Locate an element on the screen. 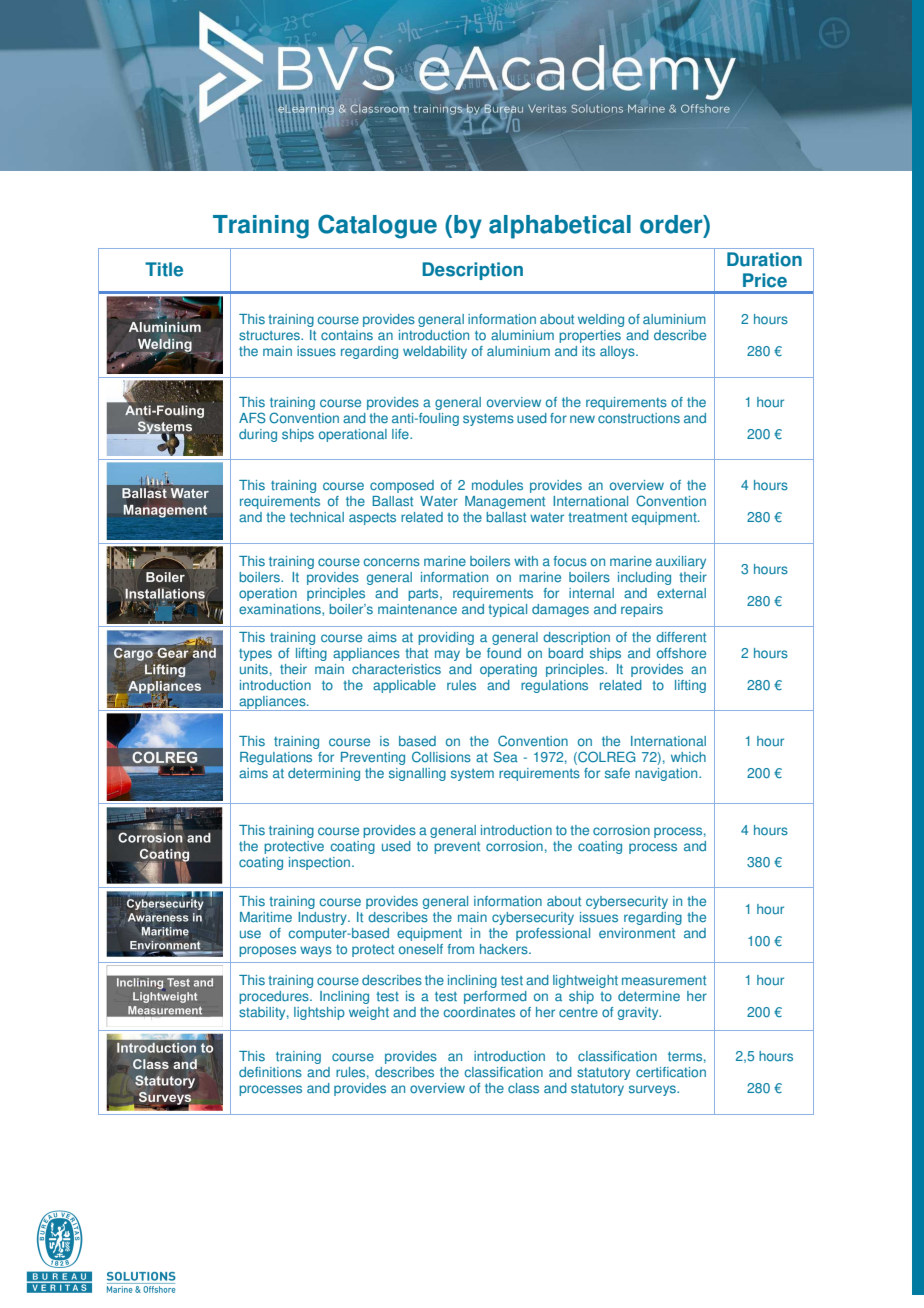 This screenshot has width=924, height=1308. determining is located at coordinates (324, 774).
